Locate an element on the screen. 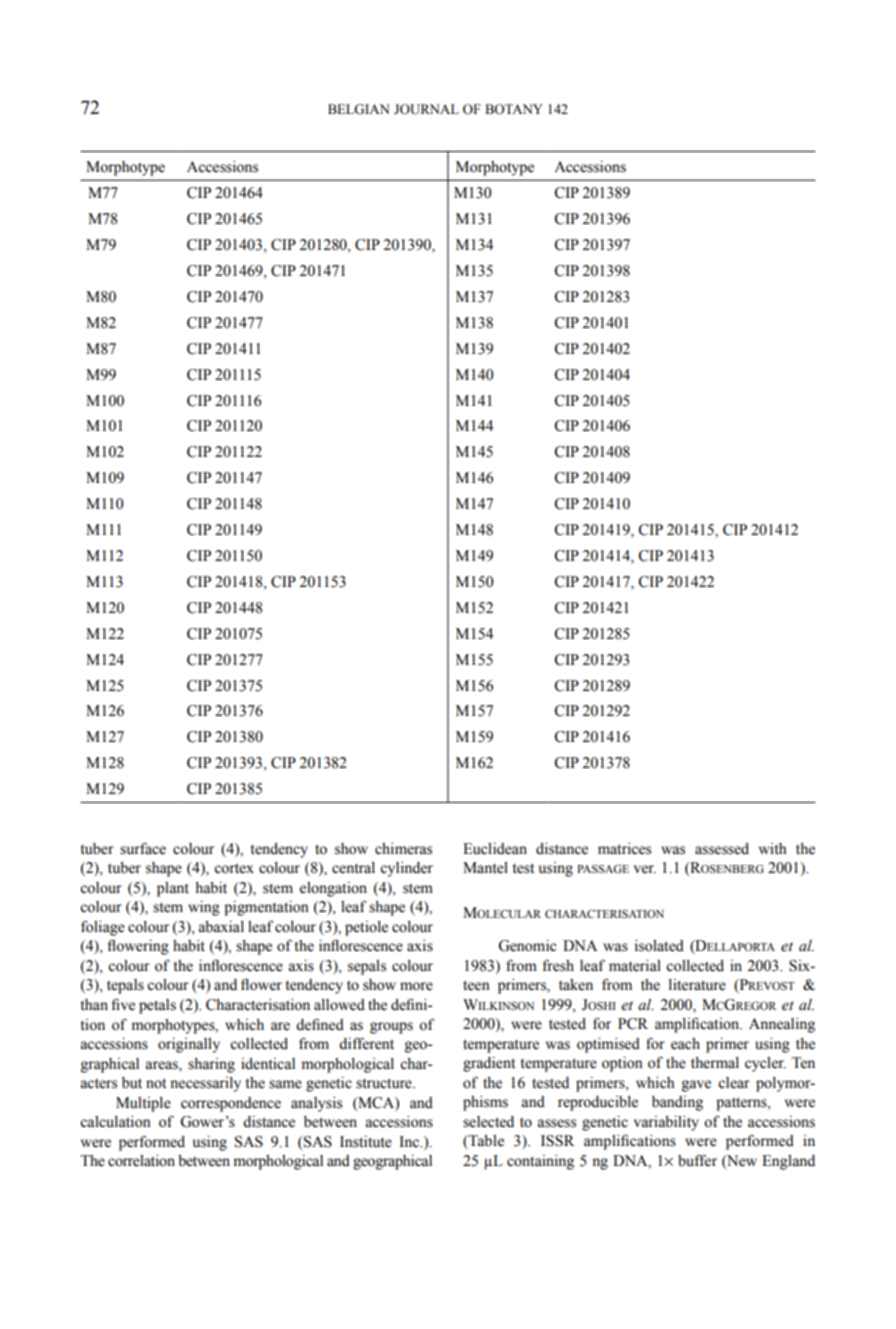 The width and height of the screenshot is (896, 1329). botany is located at coordinates (514, 109).
